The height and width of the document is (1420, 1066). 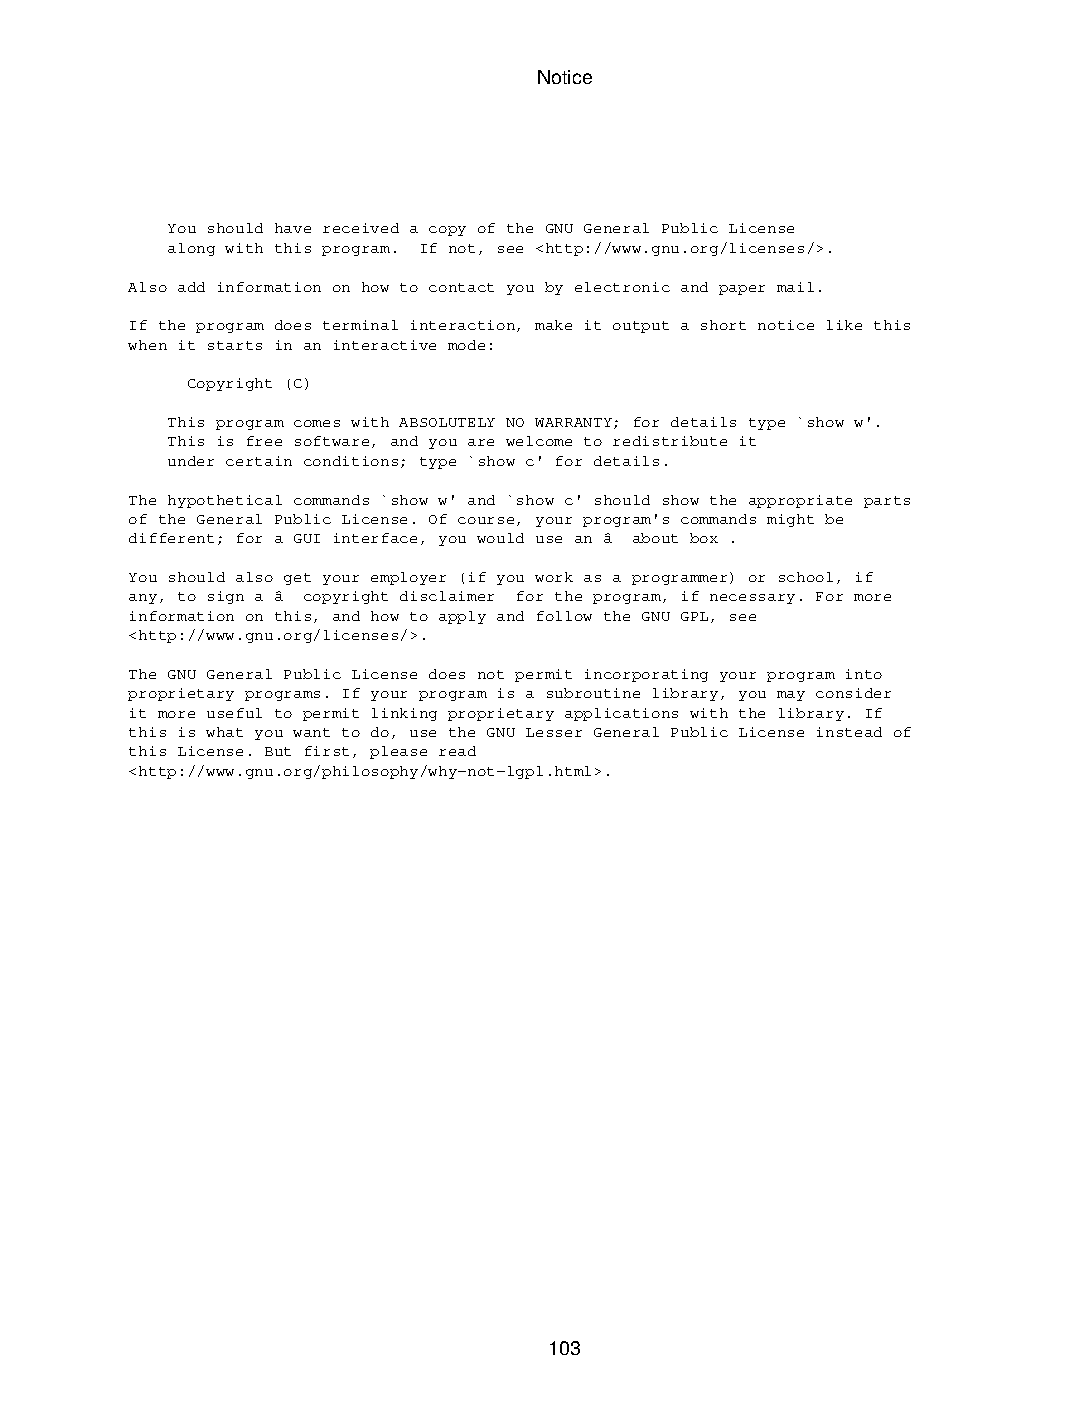 What do you see at coordinates (191, 249) in the document?
I see `along` at bounding box center [191, 249].
